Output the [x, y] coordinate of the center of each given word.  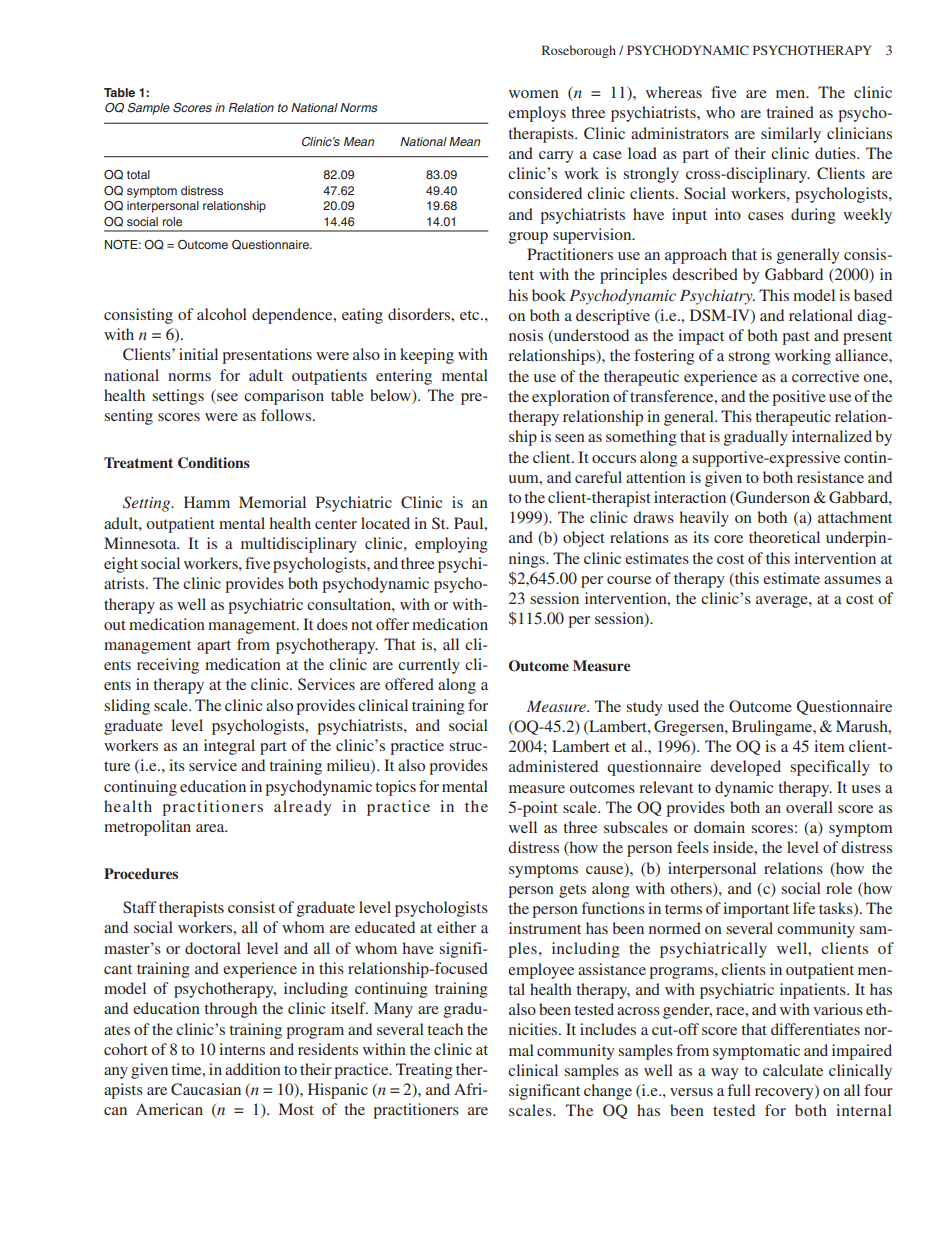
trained [790, 112]
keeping [427, 356]
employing [451, 545]
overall [809, 807]
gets [572, 891]
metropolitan [147, 828]
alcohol [222, 314]
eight [121, 565]
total [138, 174]
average [783, 602]
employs [537, 114]
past [796, 338]
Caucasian [206, 1089]
